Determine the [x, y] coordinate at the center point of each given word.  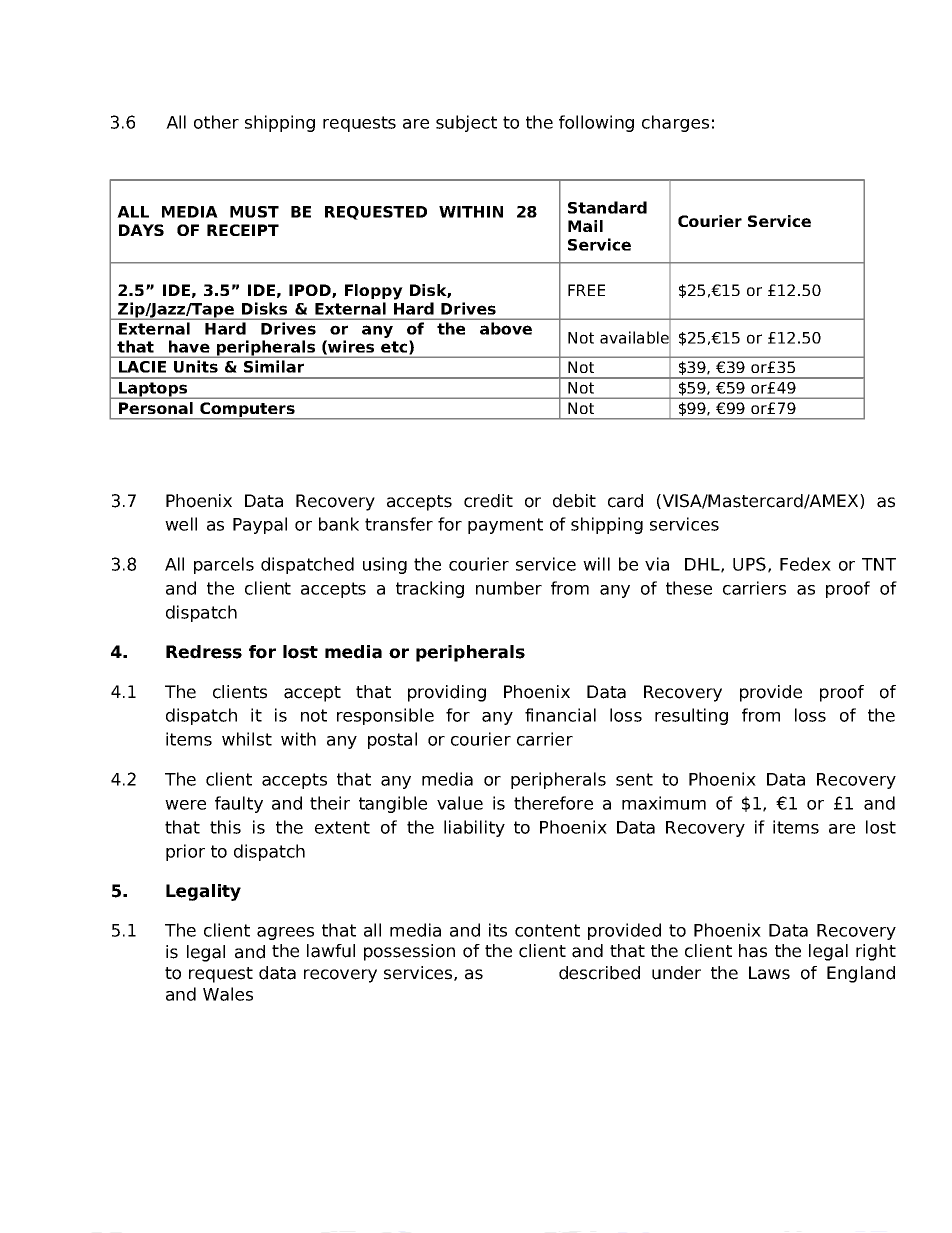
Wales [228, 994]
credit [488, 501]
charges [675, 123]
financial [560, 715]
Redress [204, 652]
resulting [691, 716]
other [216, 122]
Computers [247, 410]
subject [466, 123]
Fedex [805, 564]
